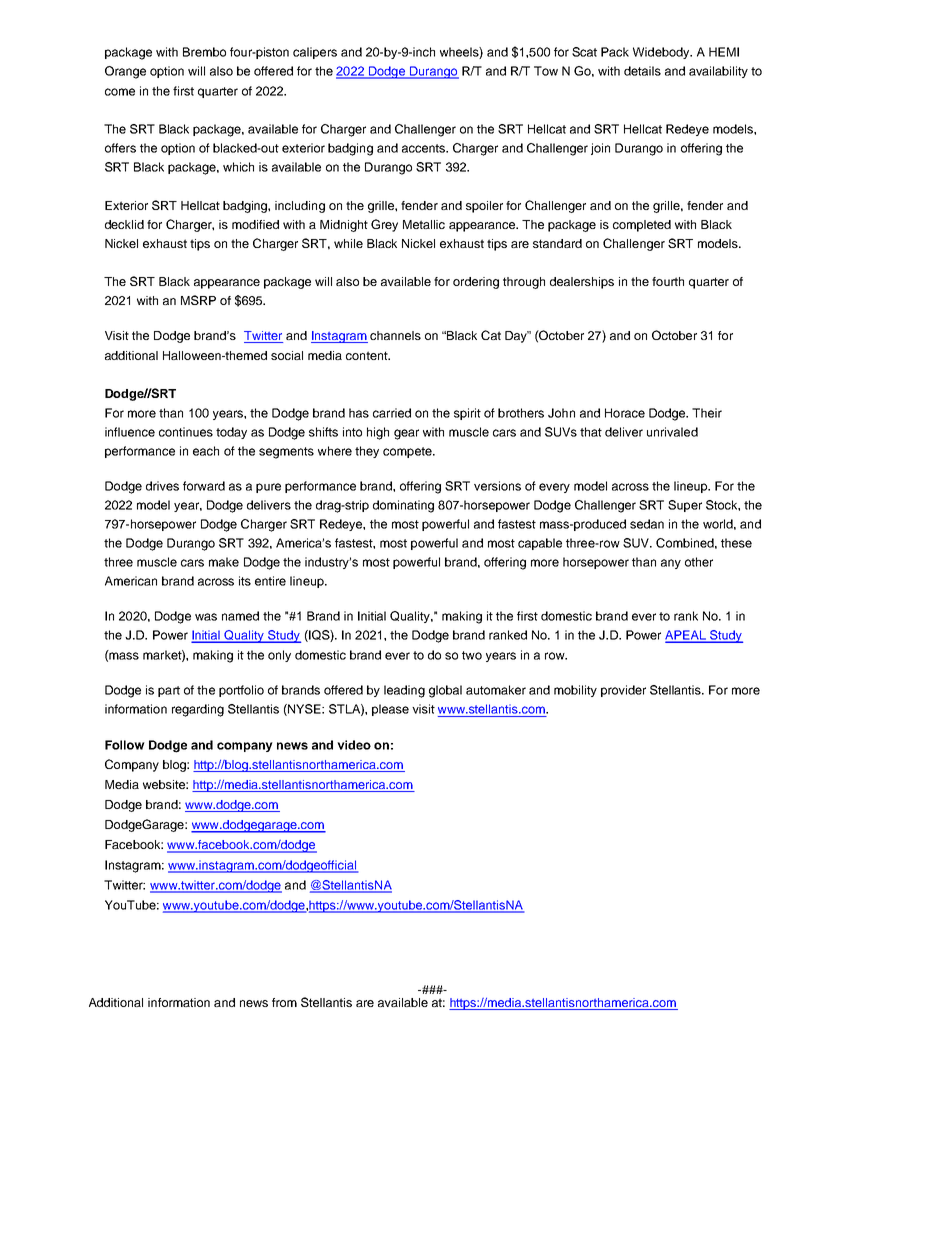  I want to click on provider, so click(623, 691).
